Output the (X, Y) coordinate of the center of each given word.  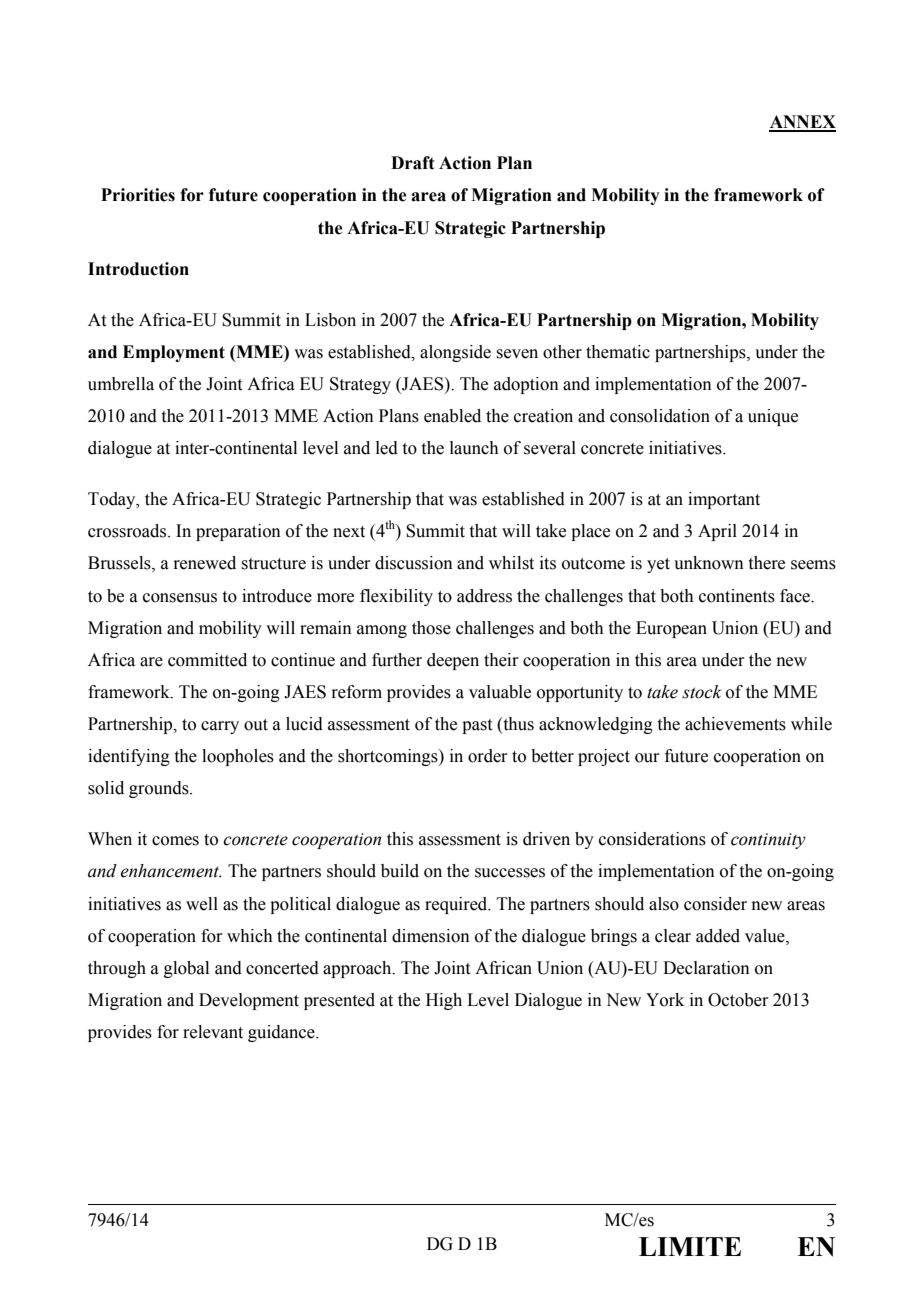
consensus (180, 598)
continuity (768, 841)
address (484, 596)
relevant (213, 1032)
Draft (412, 163)
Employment (174, 353)
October (738, 1000)
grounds (160, 789)
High (444, 1001)
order (487, 756)
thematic (618, 352)
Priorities (138, 195)
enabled (452, 416)
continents (737, 596)
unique (773, 417)
